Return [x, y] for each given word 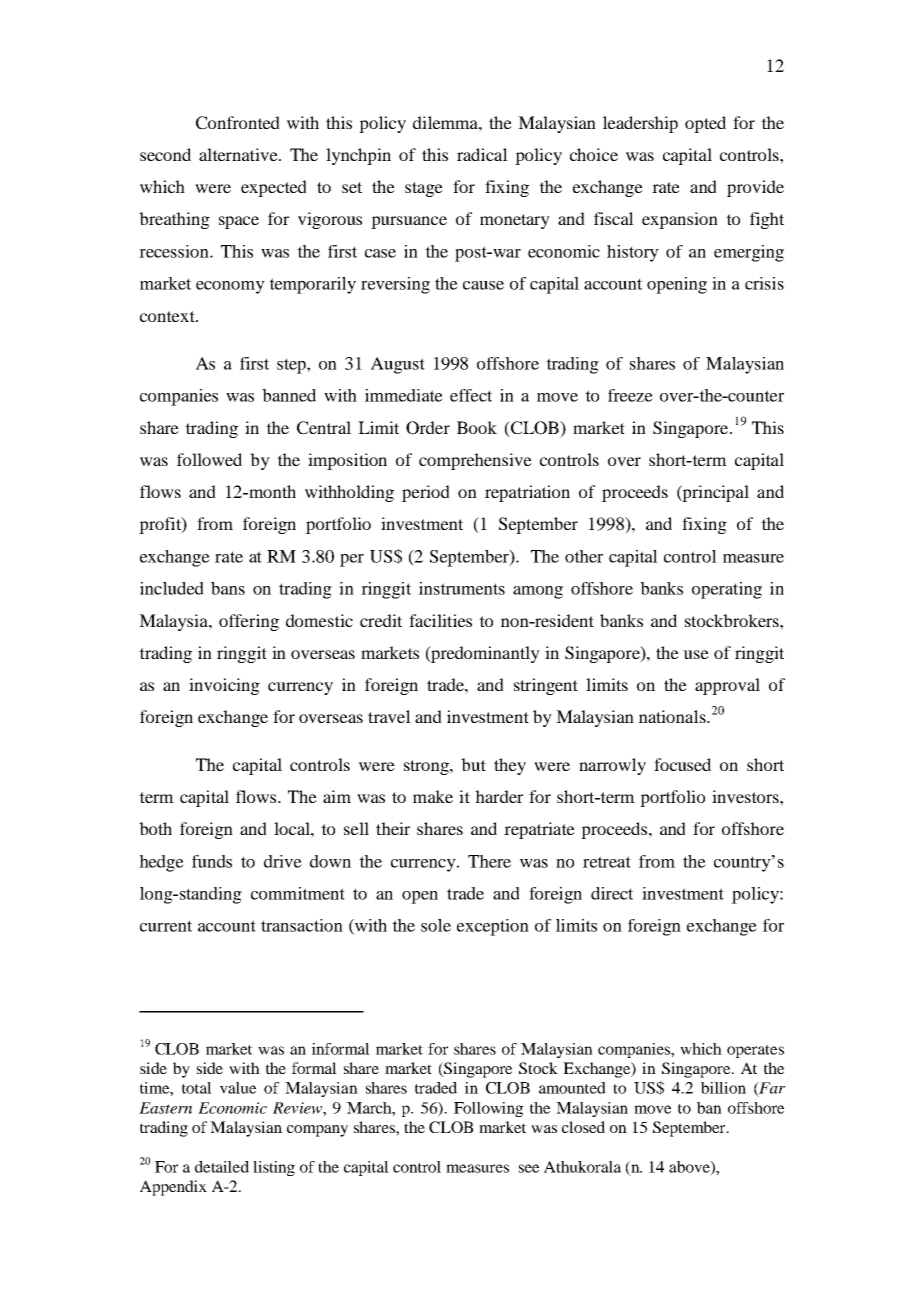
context [168, 316]
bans [228, 588]
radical [482, 154]
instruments [462, 588]
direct [612, 893]
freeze [630, 395]
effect [471, 395]
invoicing [224, 686]
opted [705, 124]
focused [682, 764]
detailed [222, 1167]
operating [727, 590]
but [473, 764]
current [166, 926]
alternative [239, 154]
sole [436, 925]
